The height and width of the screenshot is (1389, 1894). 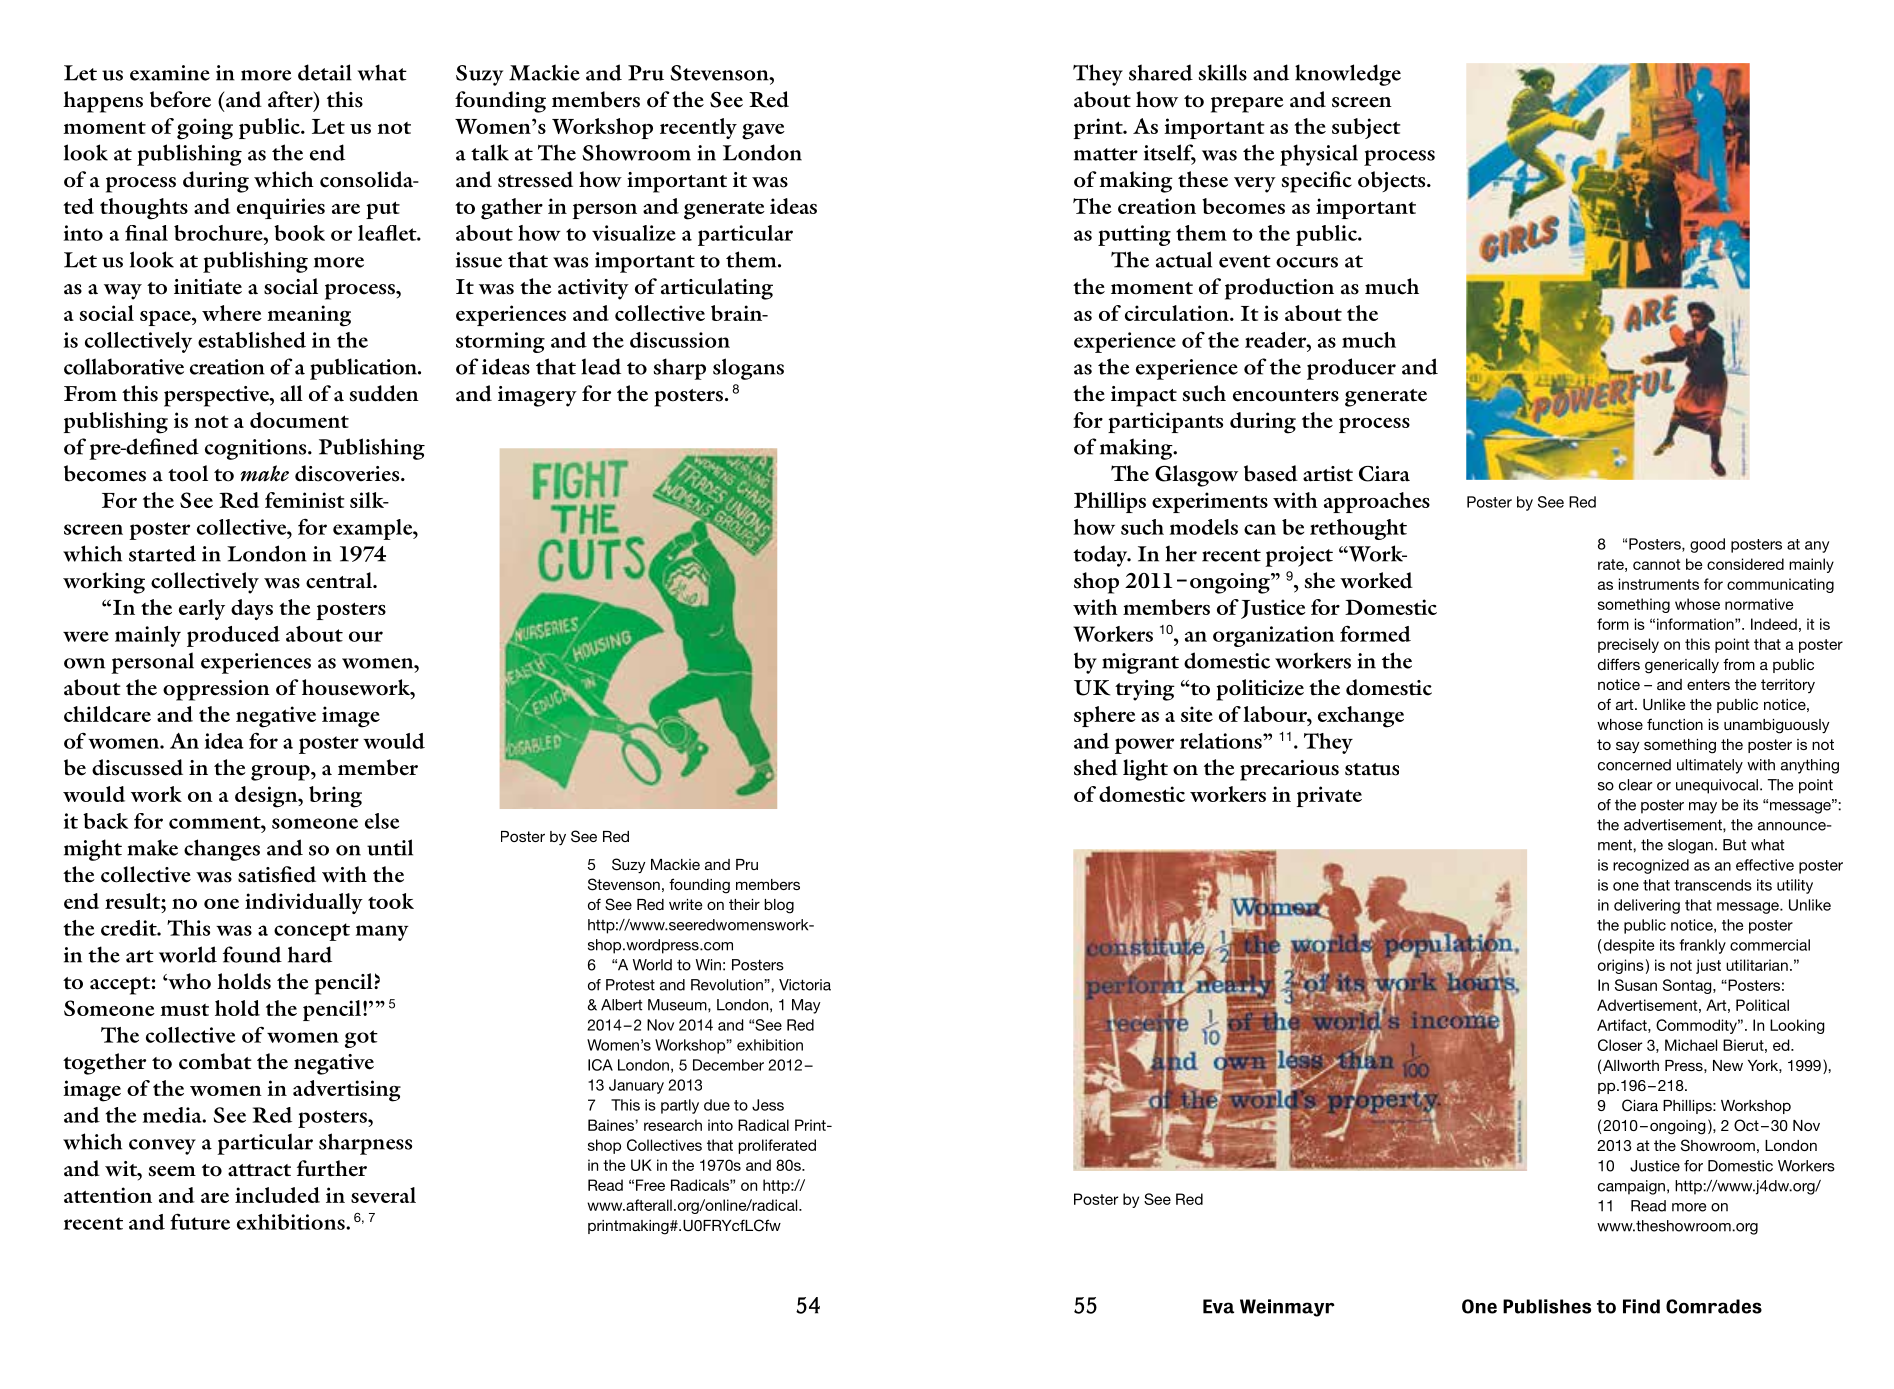 What do you see at coordinates (1641, 1306) in the screenshot?
I see `Find` at bounding box center [1641, 1306].
